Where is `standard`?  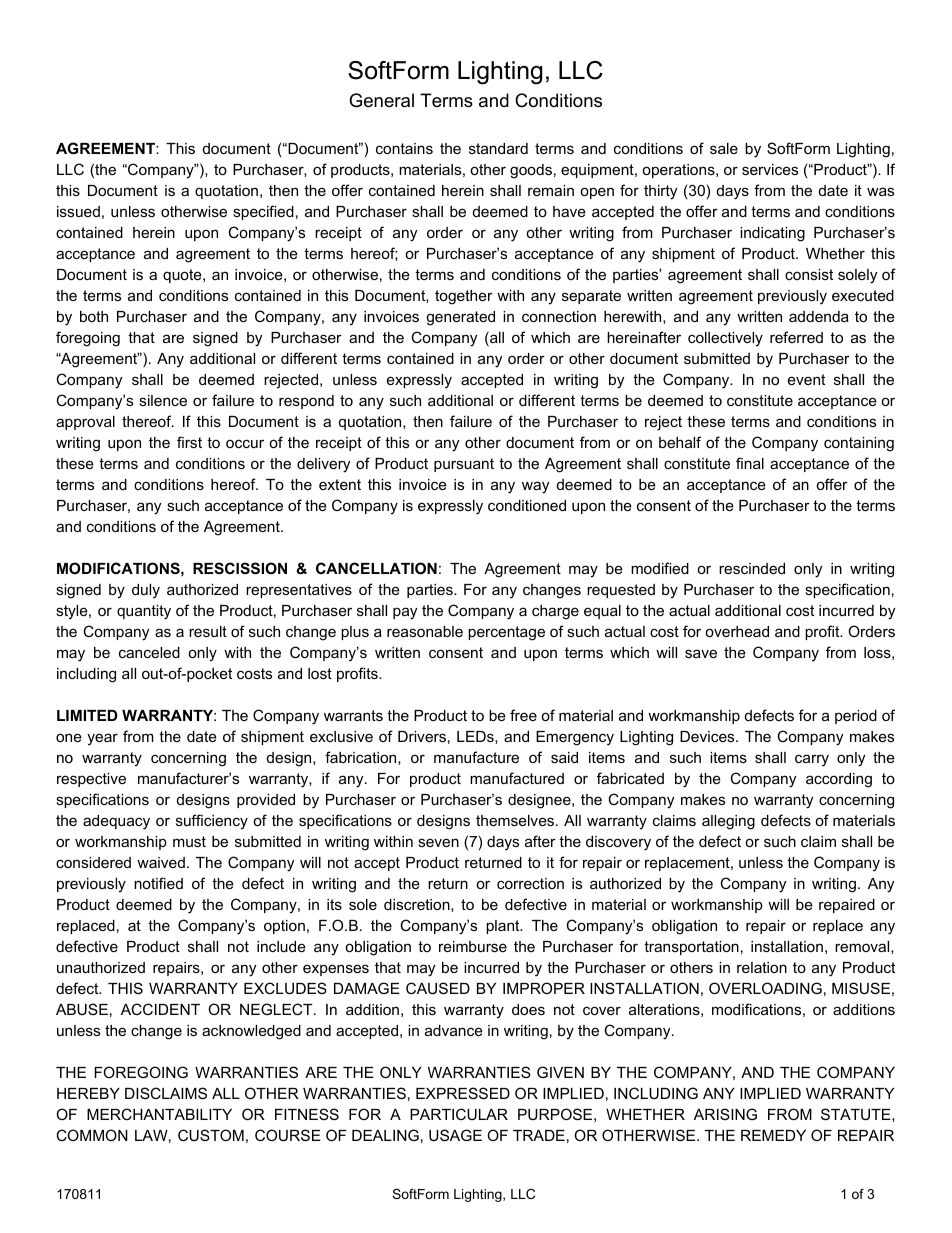
standard is located at coordinates (498, 148).
